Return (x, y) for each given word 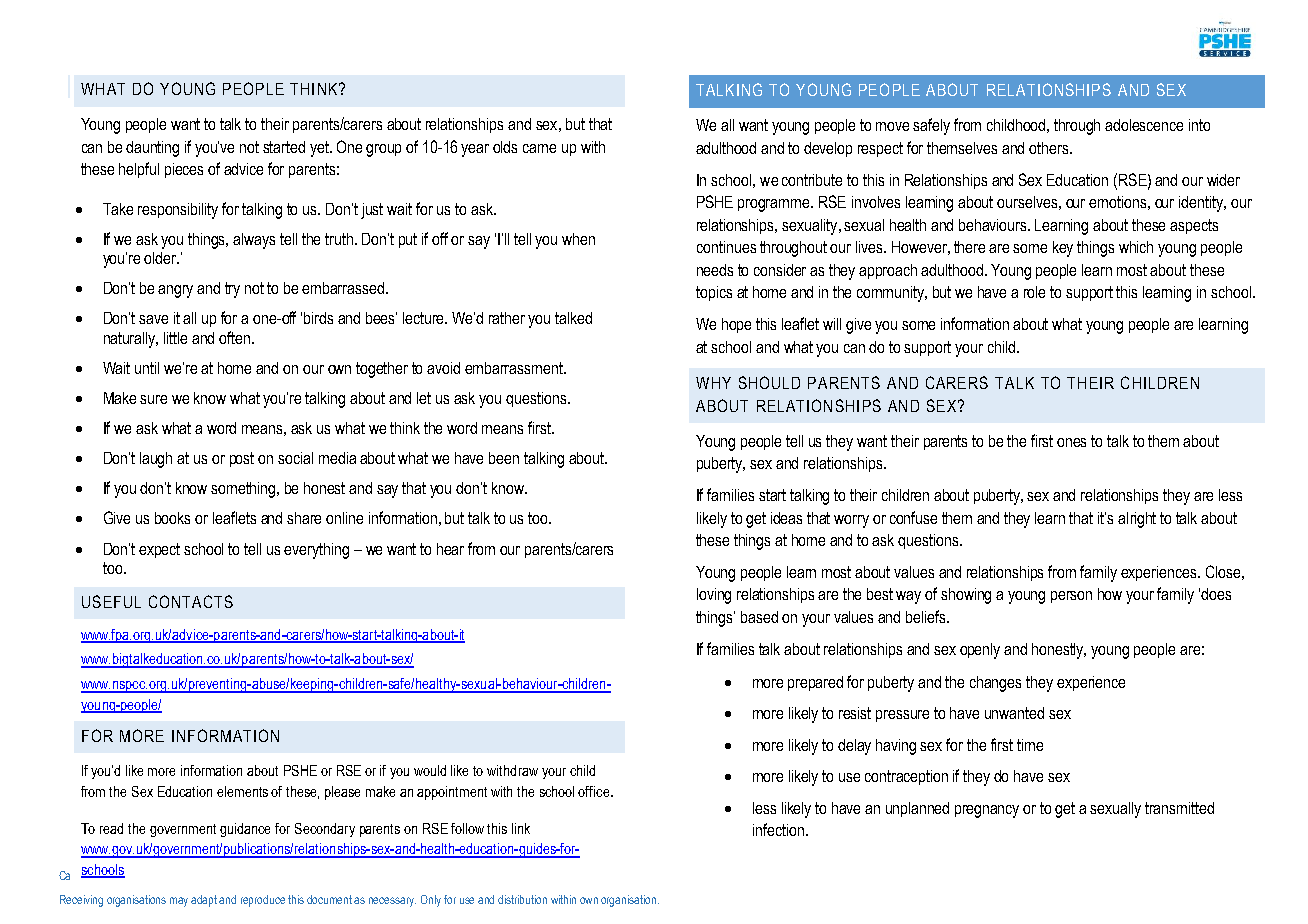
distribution (522, 899)
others (1050, 148)
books (172, 518)
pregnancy (987, 811)
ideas (786, 518)
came (539, 148)
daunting (152, 149)
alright (1137, 520)
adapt (205, 901)
